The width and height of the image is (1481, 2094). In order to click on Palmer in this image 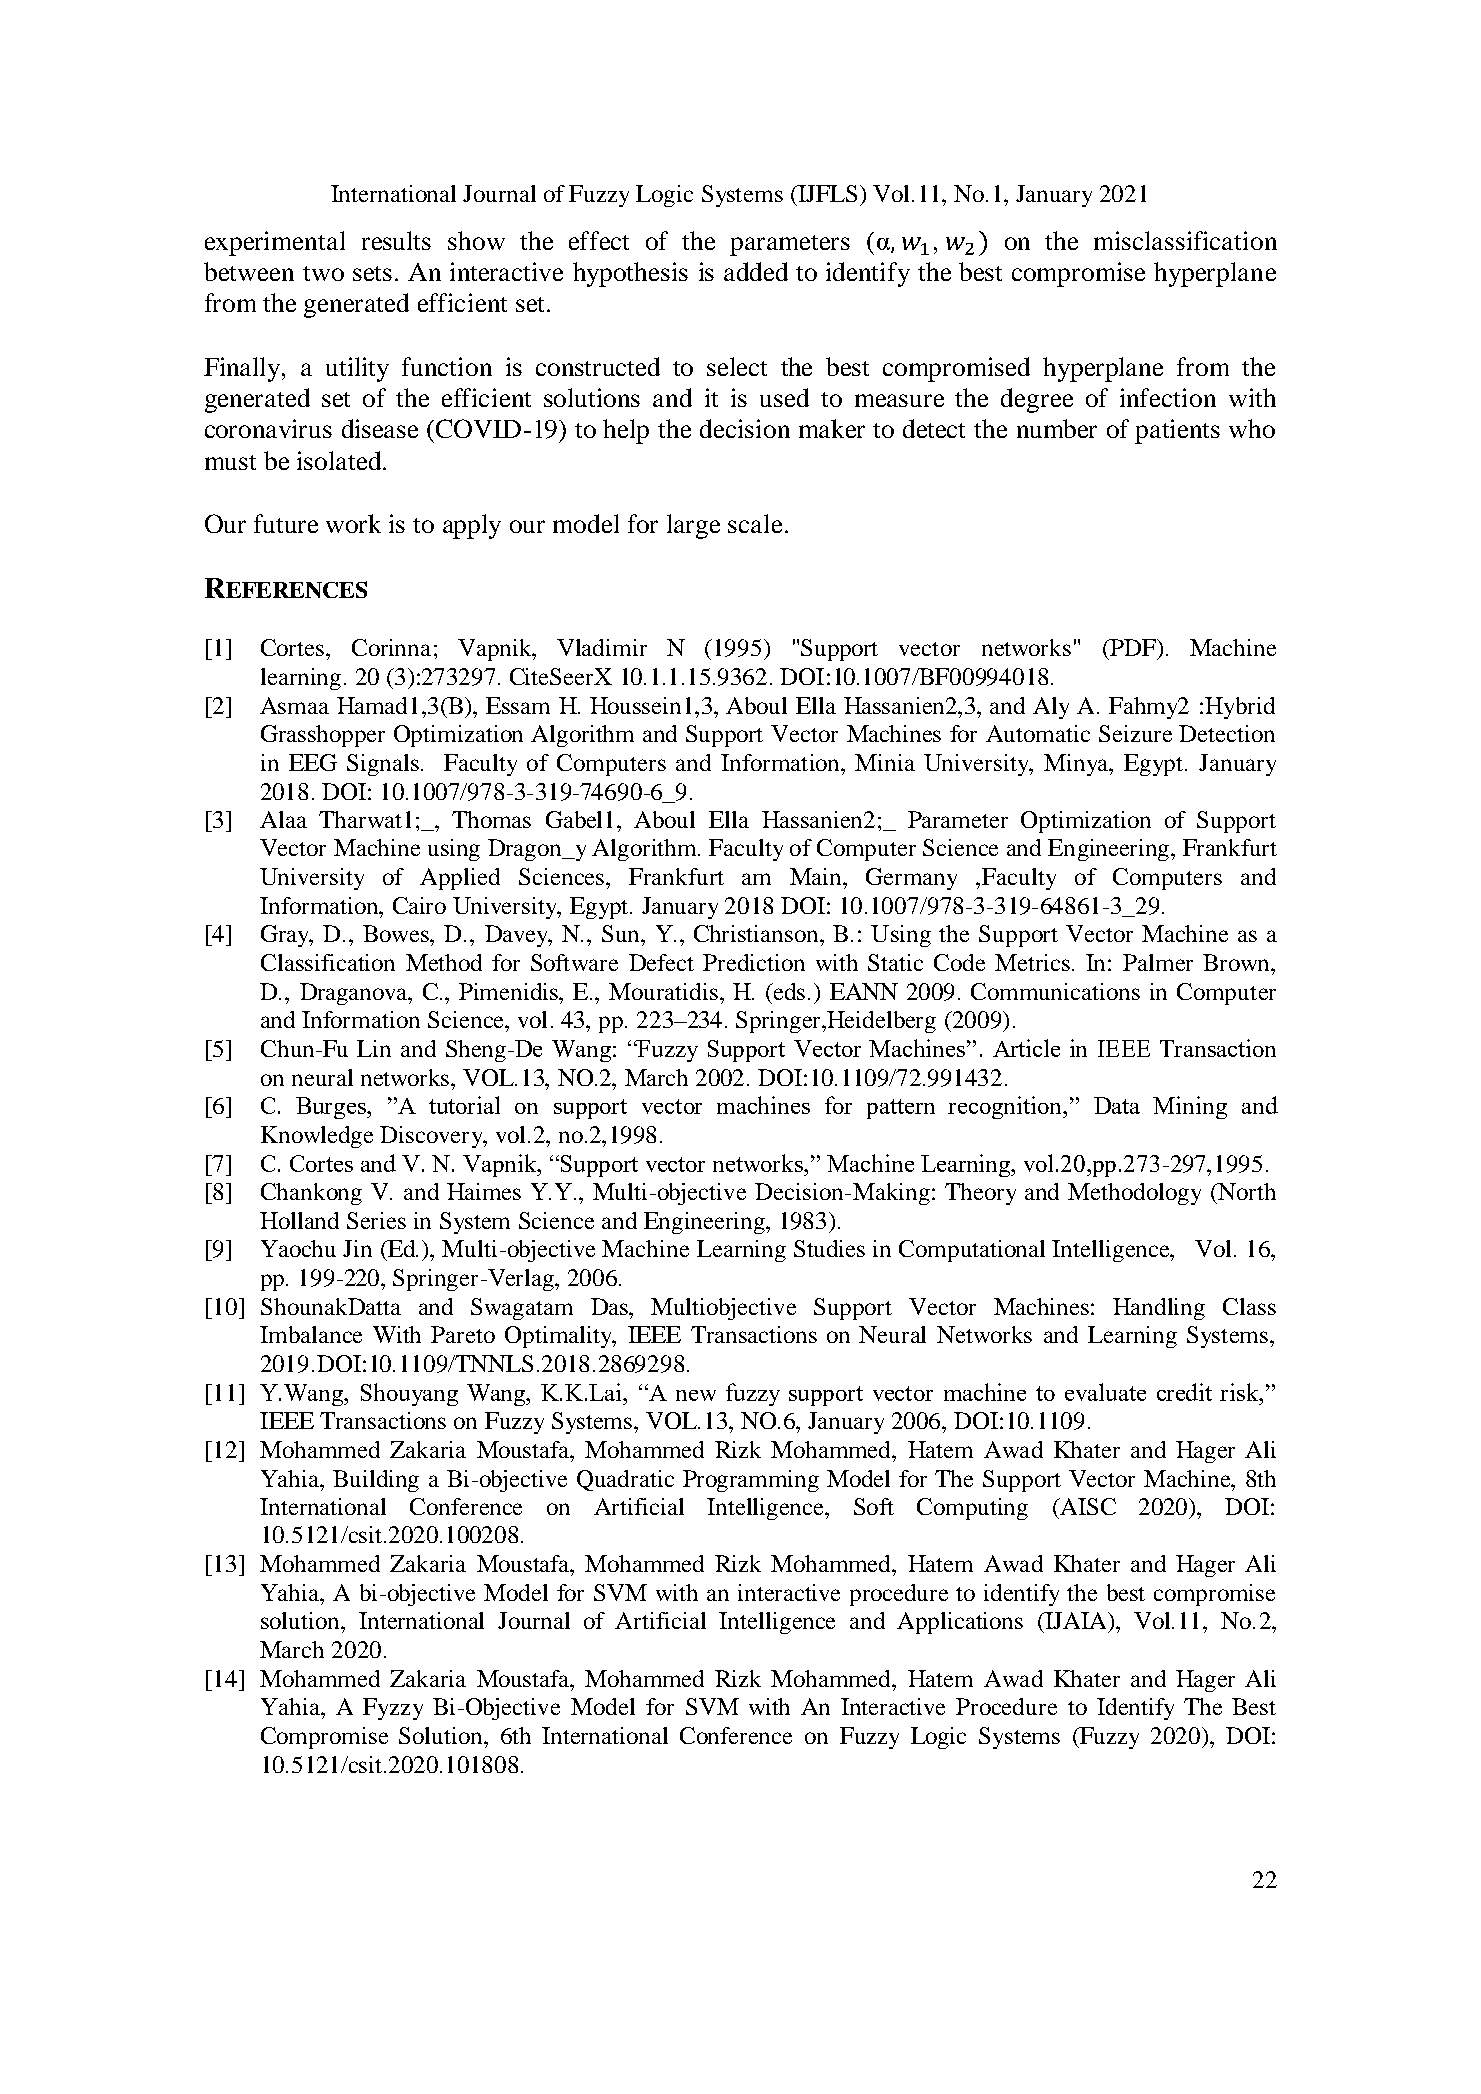, I will do `click(1158, 962)`.
